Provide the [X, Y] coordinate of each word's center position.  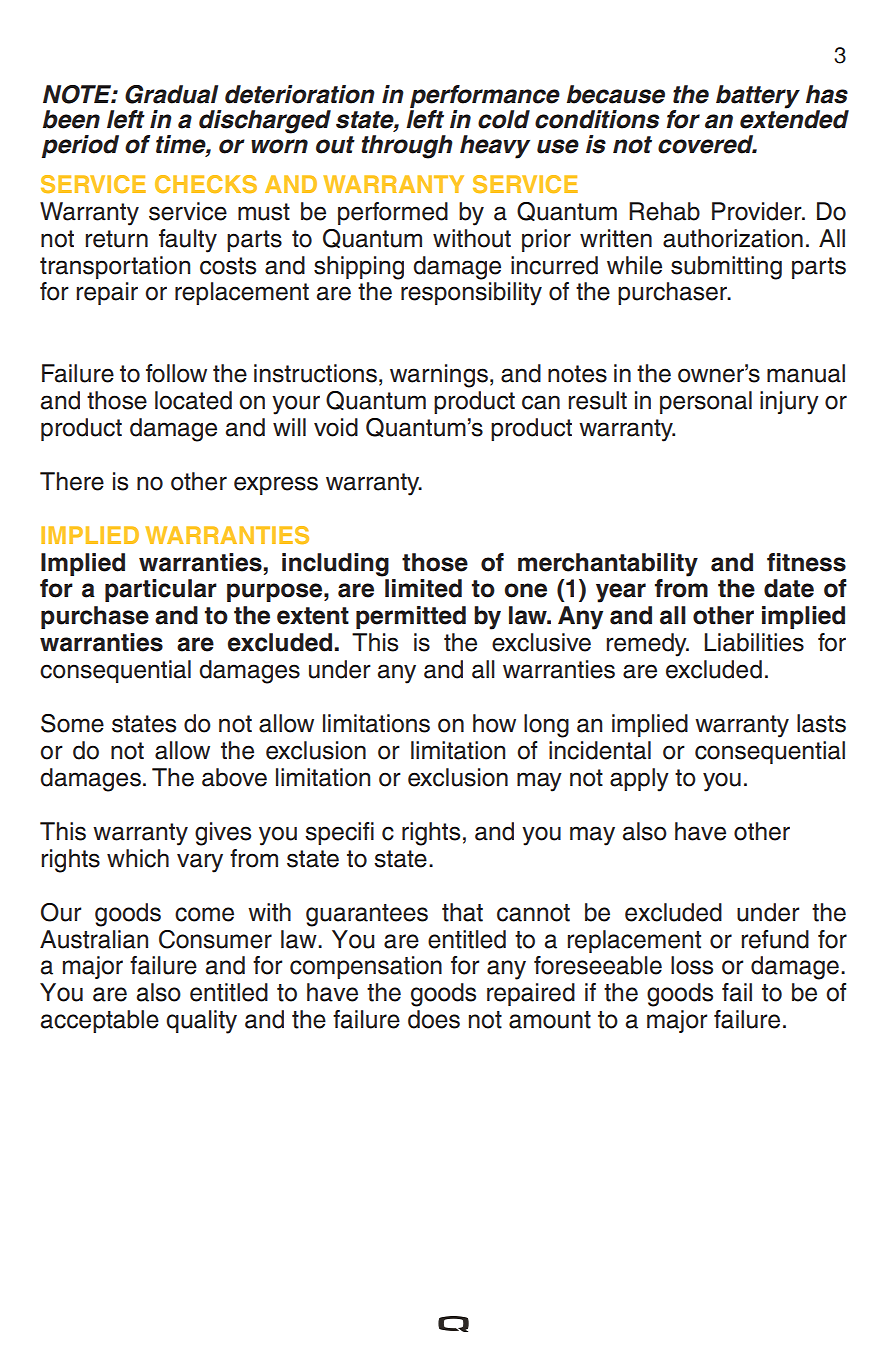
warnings [439, 376]
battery [758, 97]
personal [706, 402]
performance [485, 98]
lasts [821, 723]
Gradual [171, 94]
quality [201, 1022]
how [494, 723]
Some [72, 723]
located [193, 400]
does [434, 1019]
